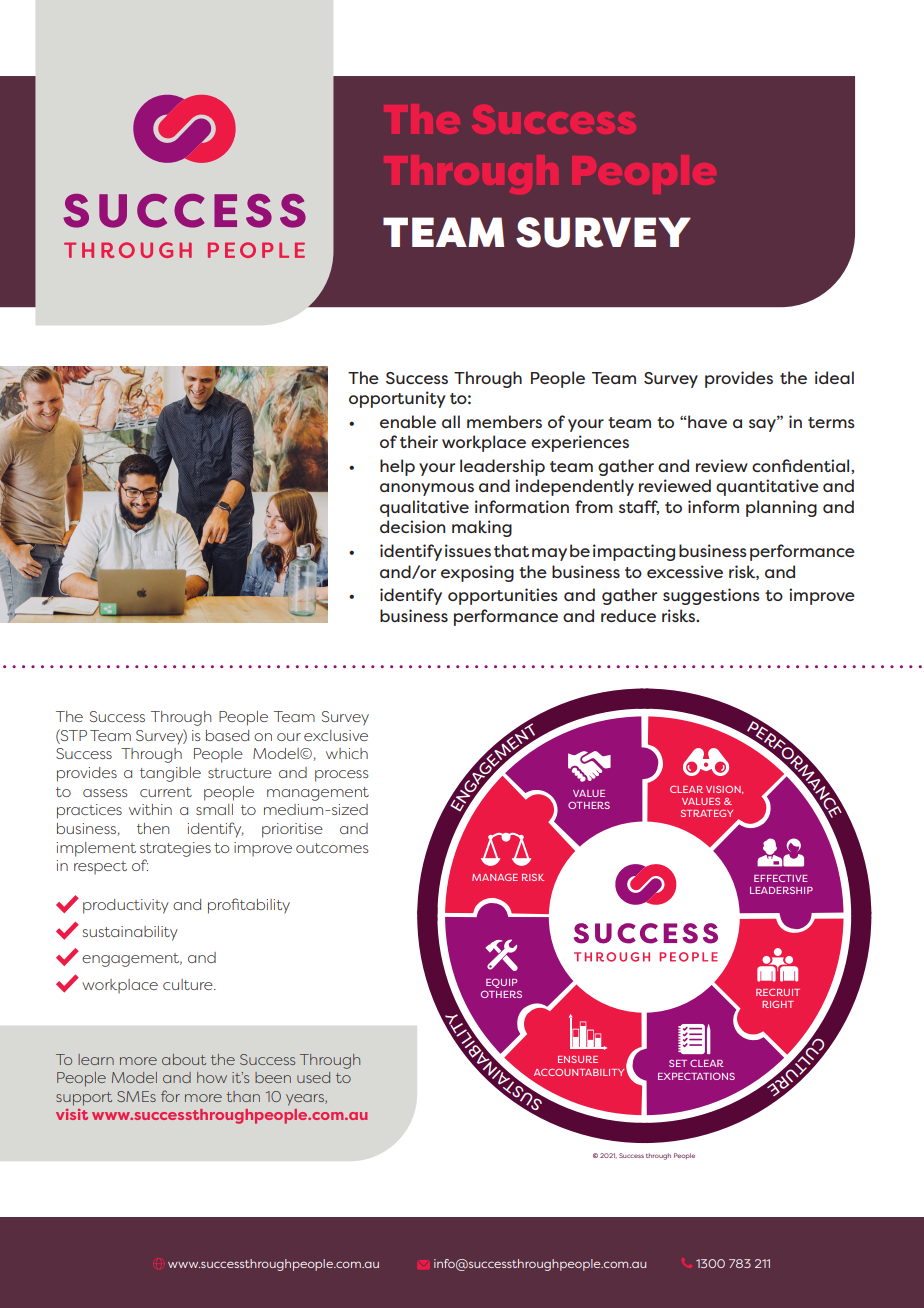 The height and width of the screenshot is (1308, 924). Describe the element at coordinates (711, 596) in the screenshot. I see `suggestions` at that location.
